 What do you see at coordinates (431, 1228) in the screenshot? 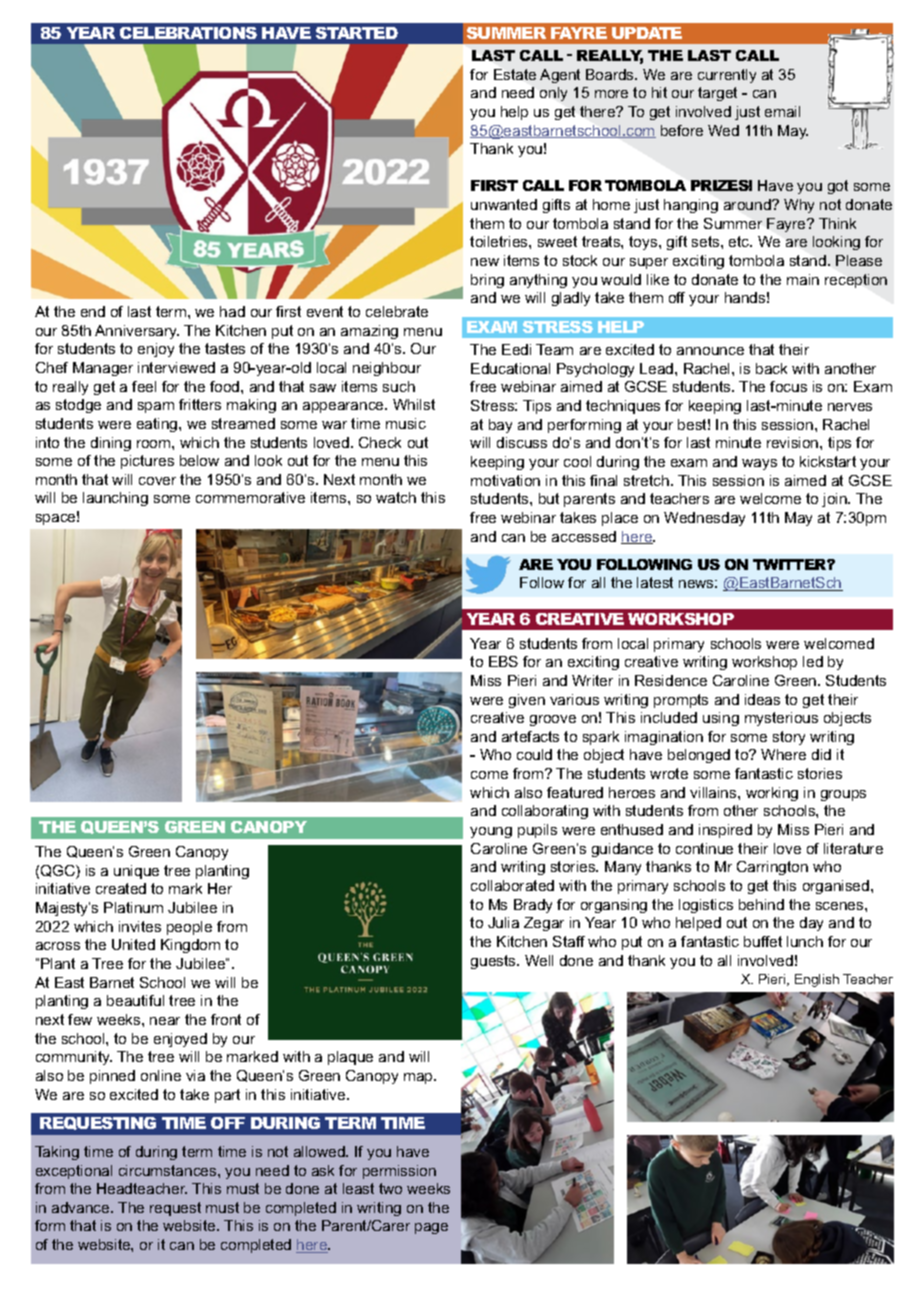
I see `page` at bounding box center [431, 1228].
